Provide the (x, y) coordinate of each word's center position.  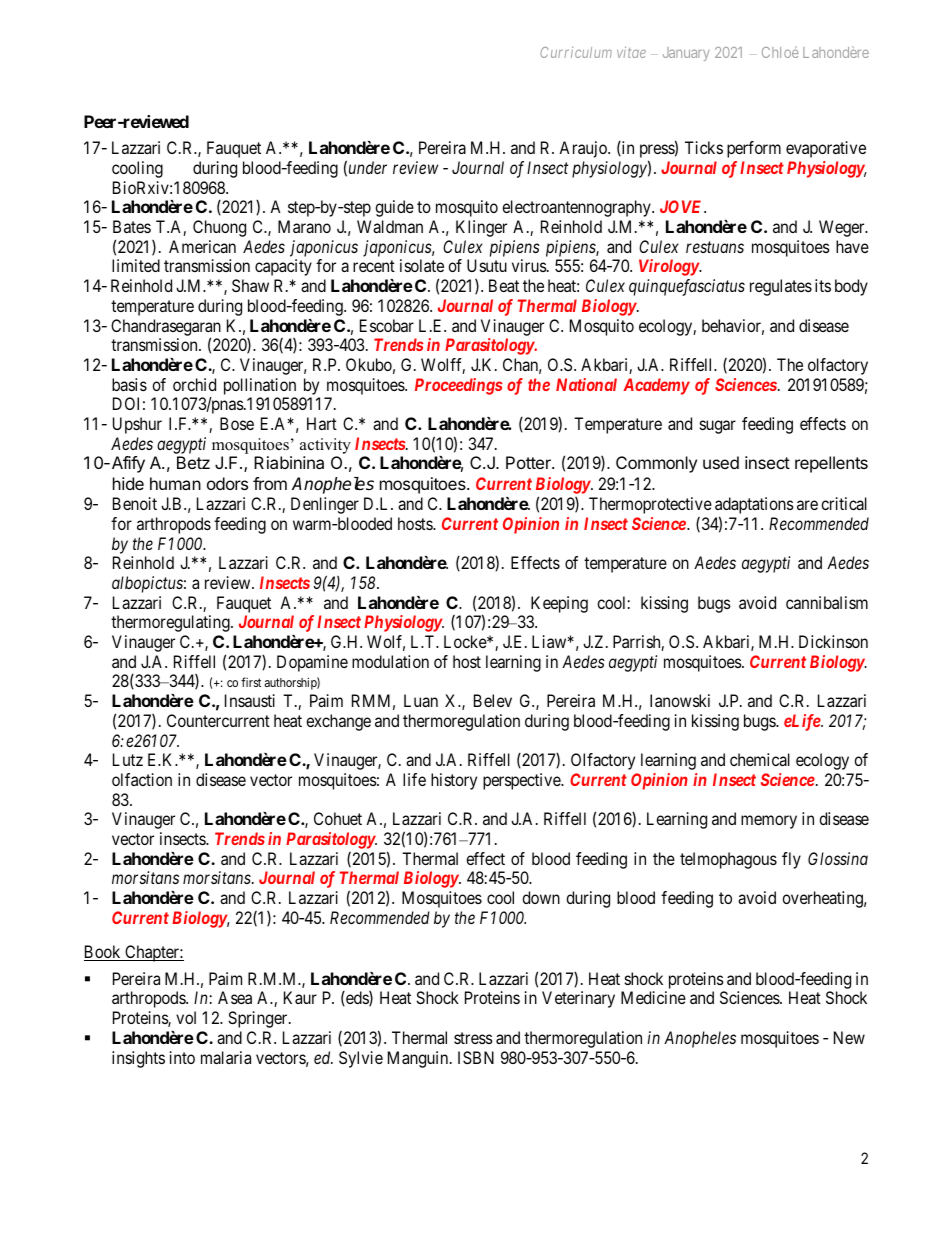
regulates (781, 287)
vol (186, 1017)
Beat (504, 285)
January (686, 54)
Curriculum (576, 52)
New (849, 1037)
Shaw (250, 285)
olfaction (142, 779)
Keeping (559, 604)
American (202, 246)
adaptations (754, 507)
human (175, 483)
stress (473, 1038)
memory (769, 822)
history (454, 781)
